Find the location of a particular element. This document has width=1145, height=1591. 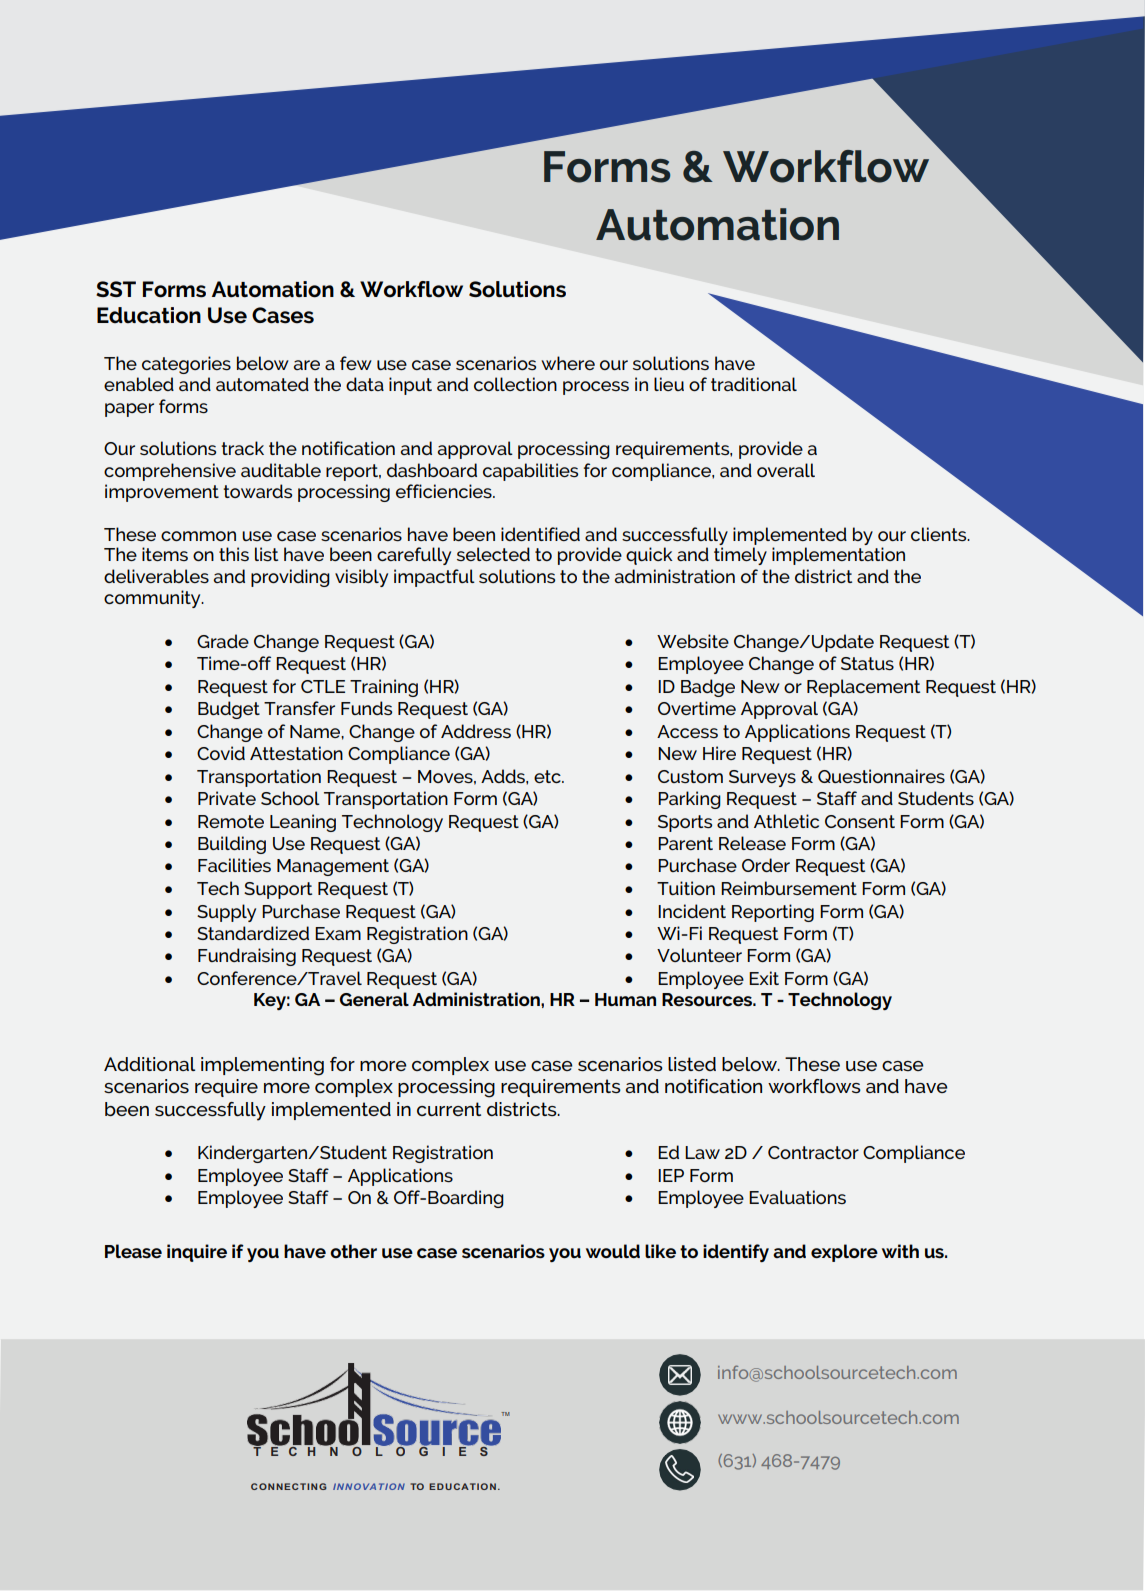

where is located at coordinates (568, 363).
